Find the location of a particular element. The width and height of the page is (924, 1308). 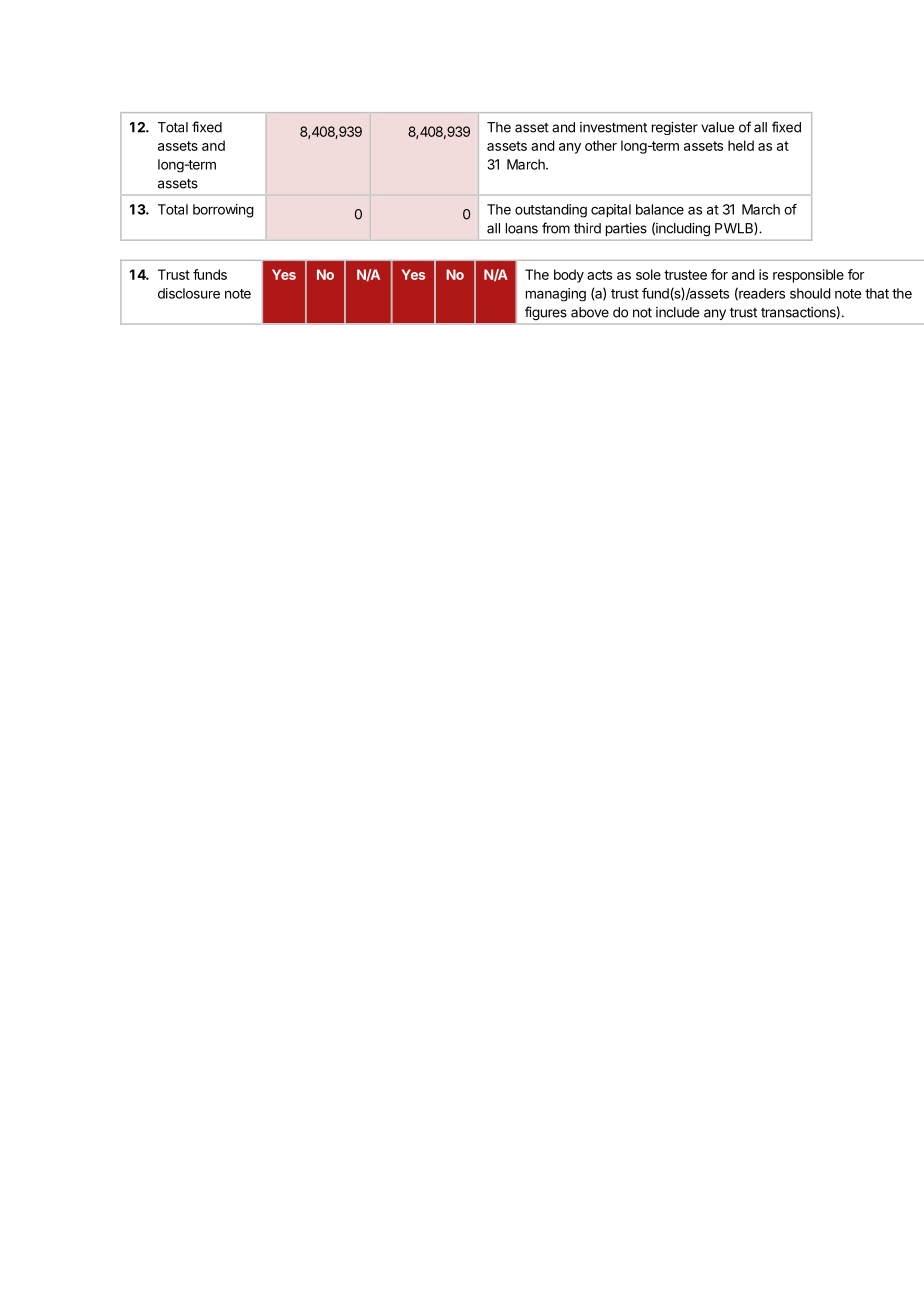

investment is located at coordinates (613, 127).
